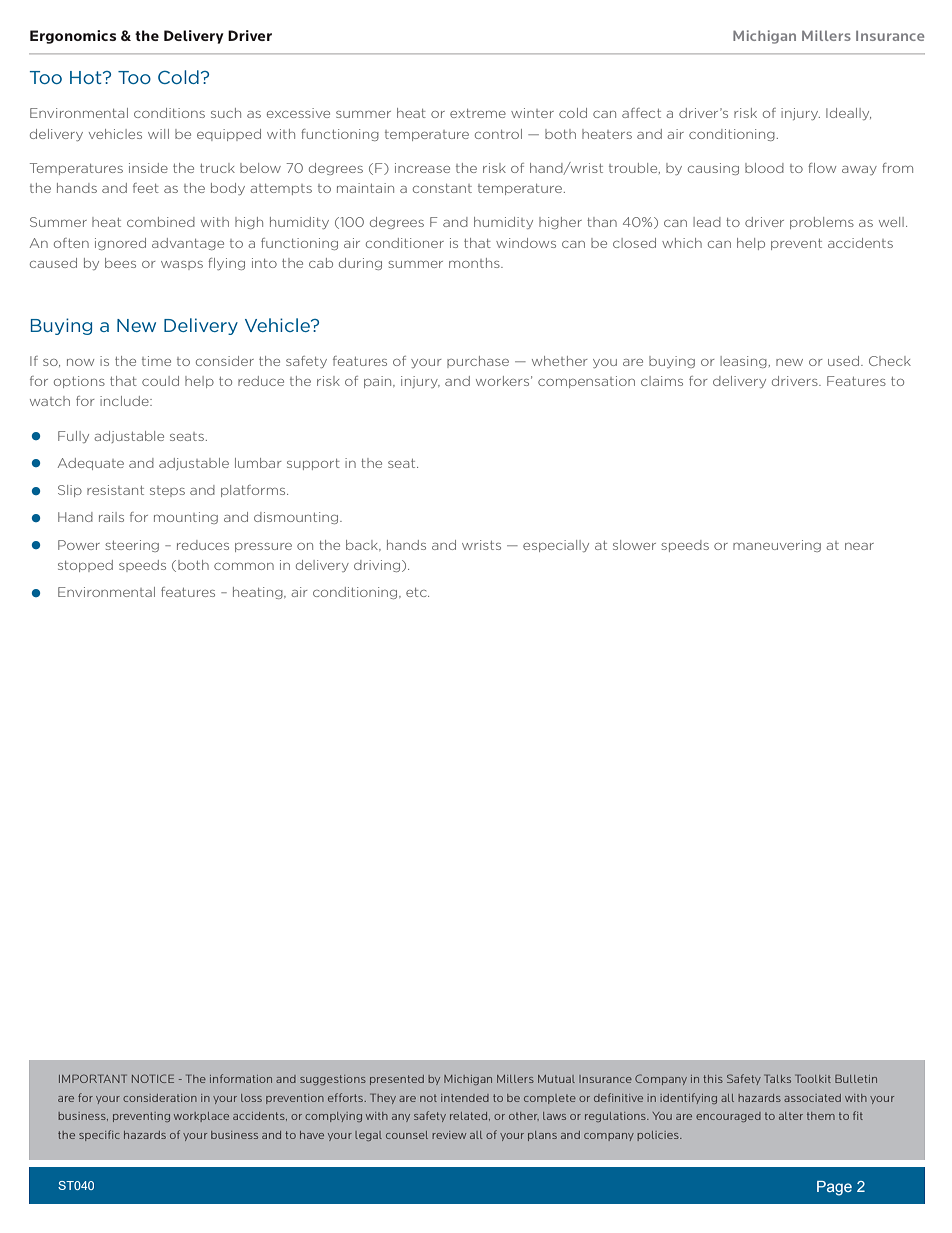  Describe the element at coordinates (397, 1080) in the screenshot. I see `presented` at that location.
